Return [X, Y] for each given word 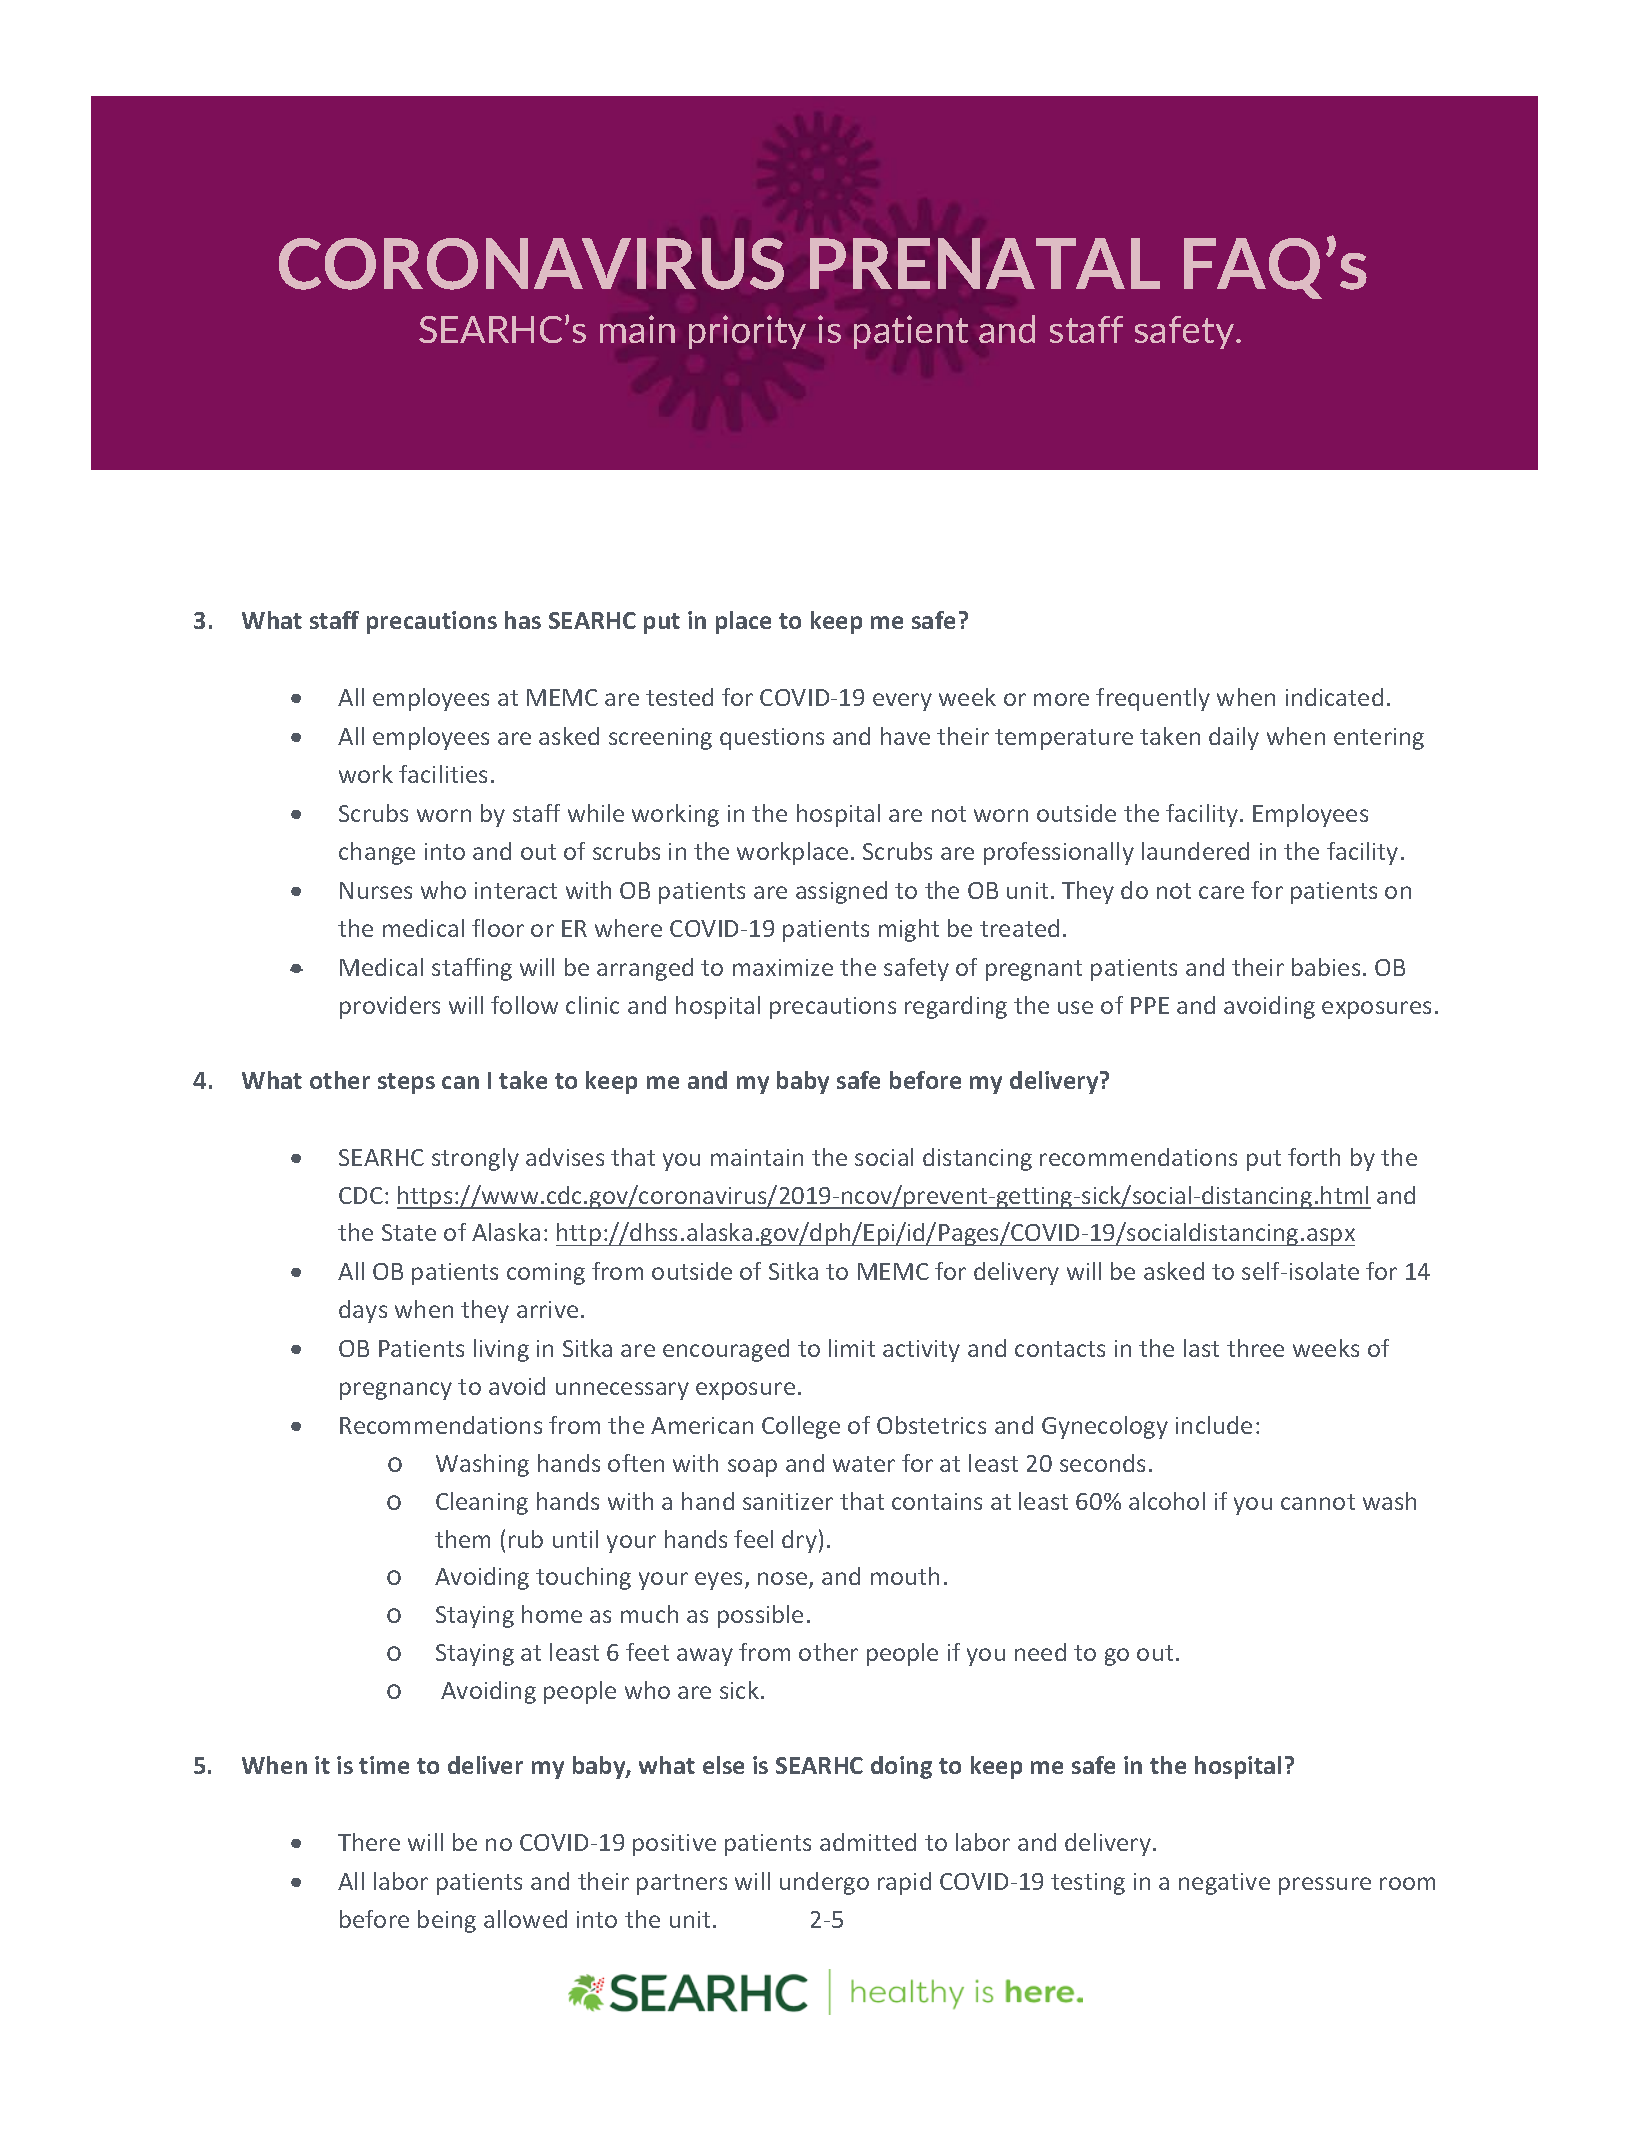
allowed [525, 1919]
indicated [1334, 697]
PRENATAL [985, 263]
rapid [904, 1883]
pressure [1325, 1886]
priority [747, 332]
